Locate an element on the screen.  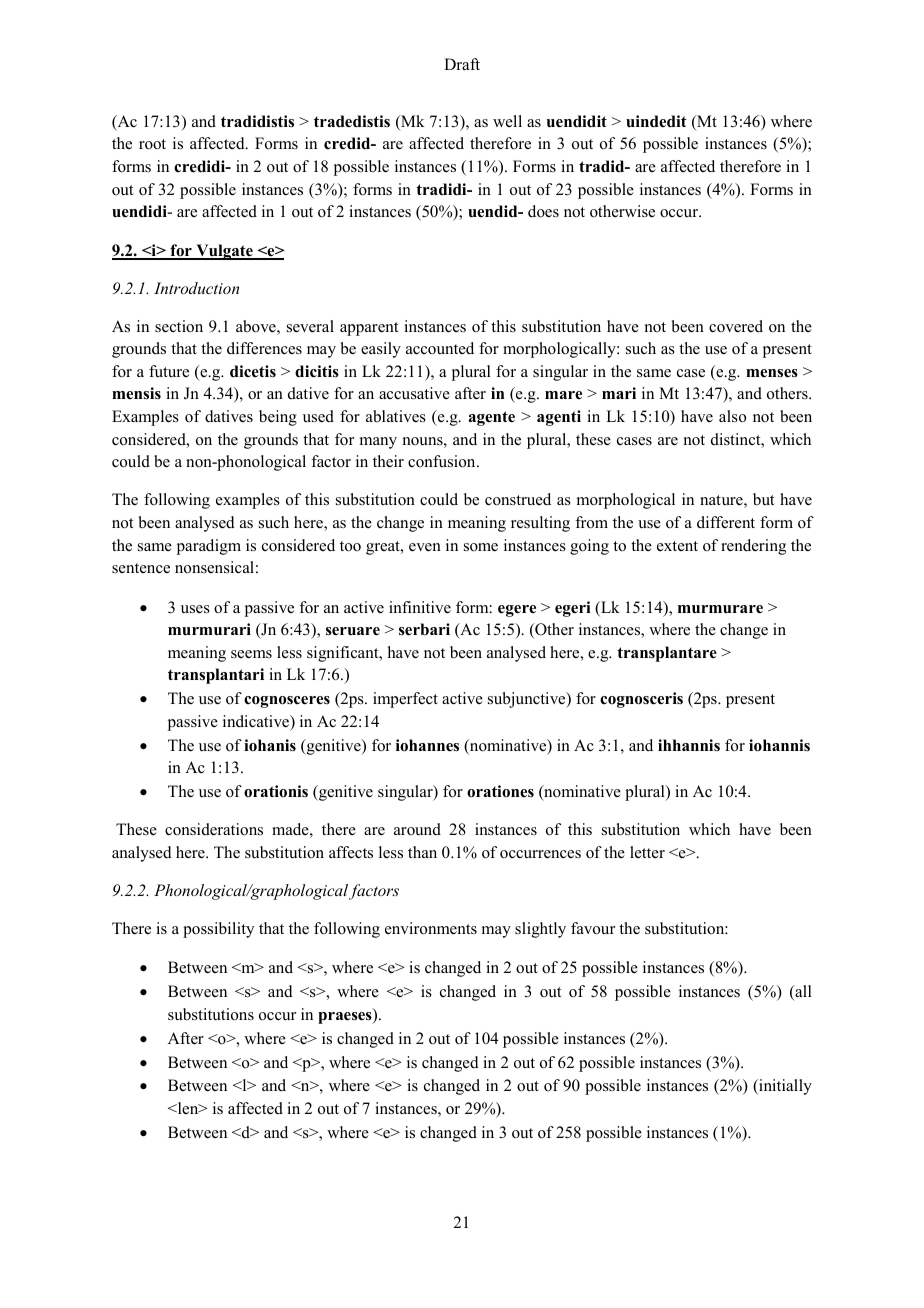
considerations is located at coordinates (214, 829).
